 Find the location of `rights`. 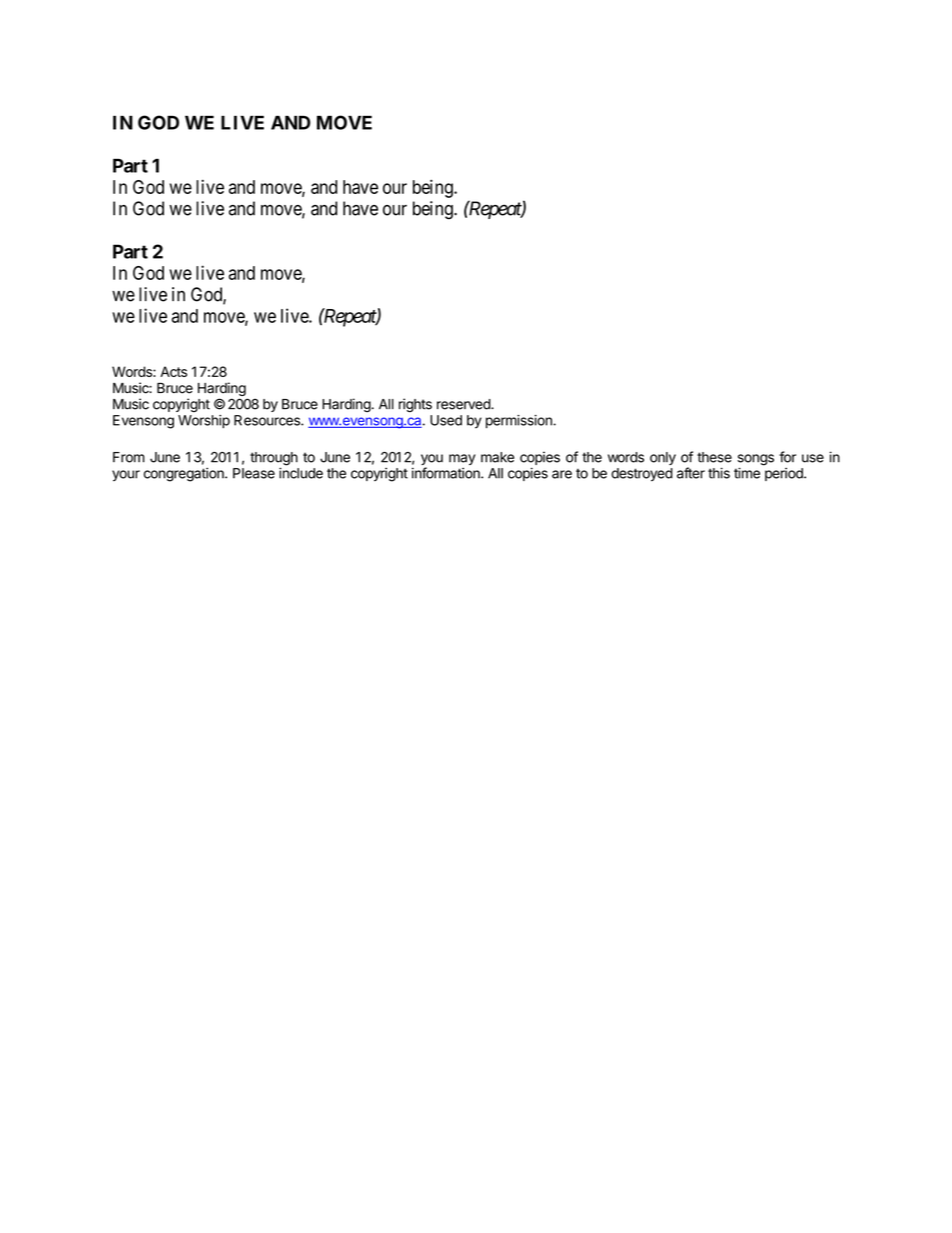

rights is located at coordinates (415, 405).
